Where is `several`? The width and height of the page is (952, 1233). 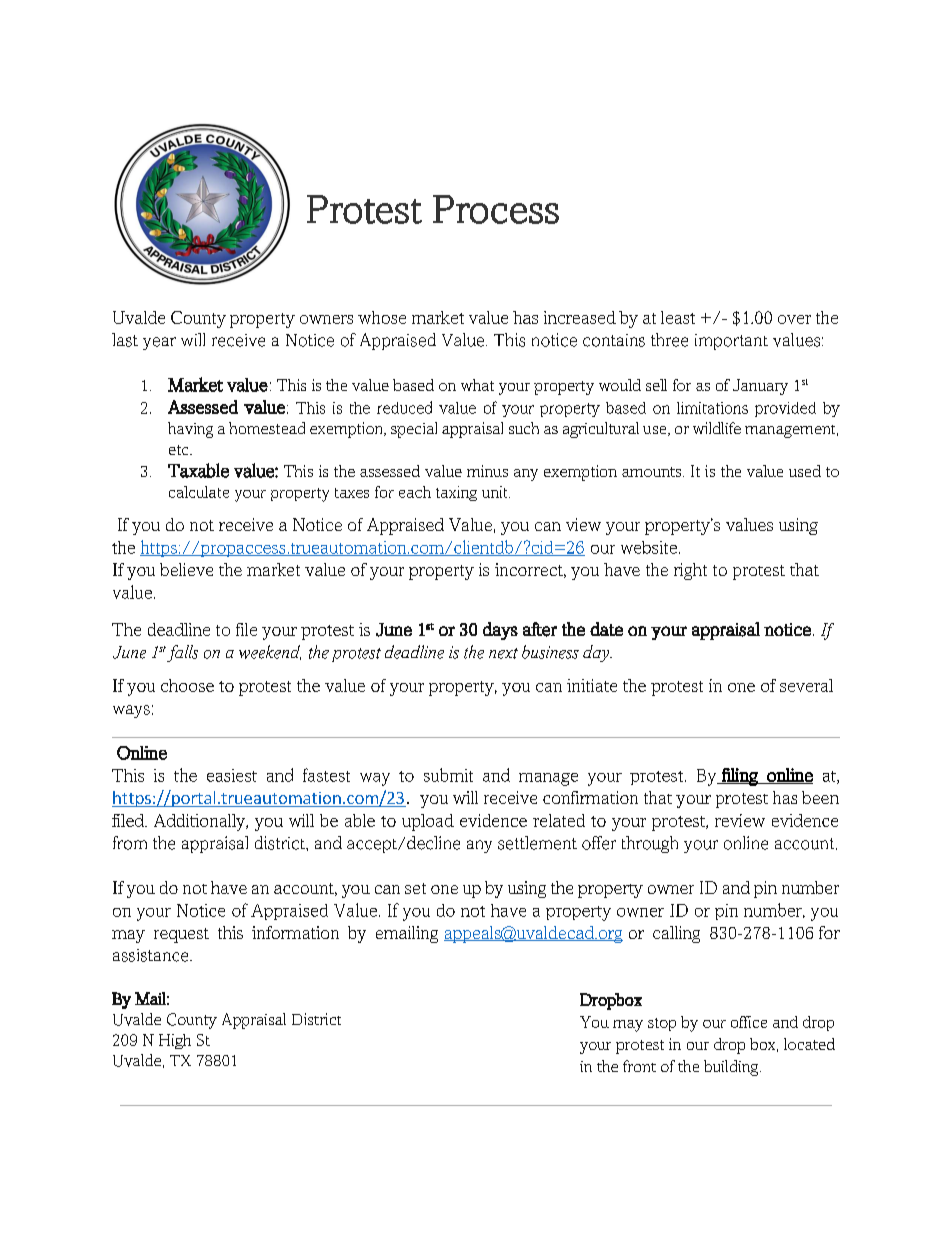 several is located at coordinates (806, 685).
